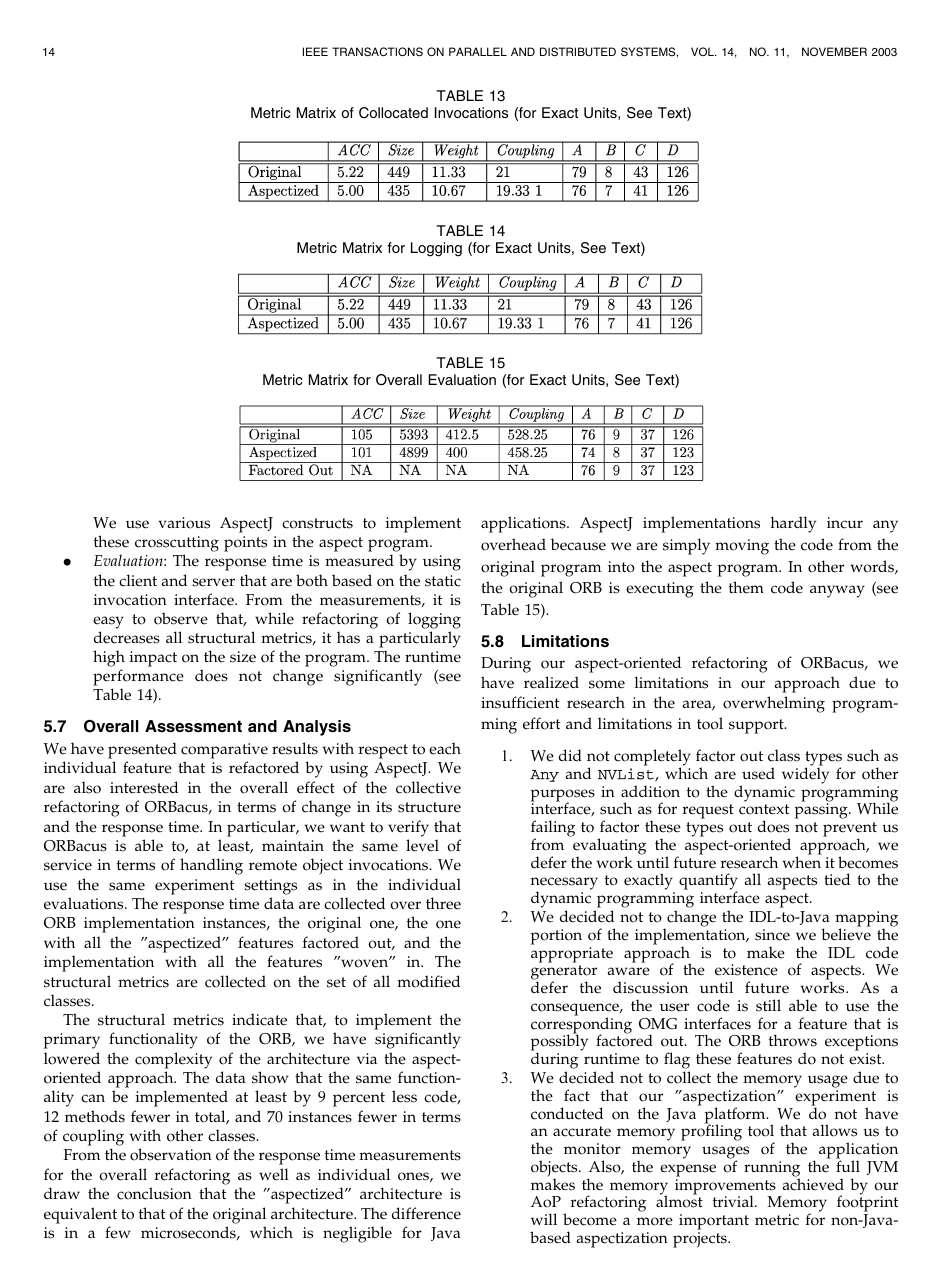  What do you see at coordinates (426, 1213) in the image?
I see `difference` at bounding box center [426, 1213].
